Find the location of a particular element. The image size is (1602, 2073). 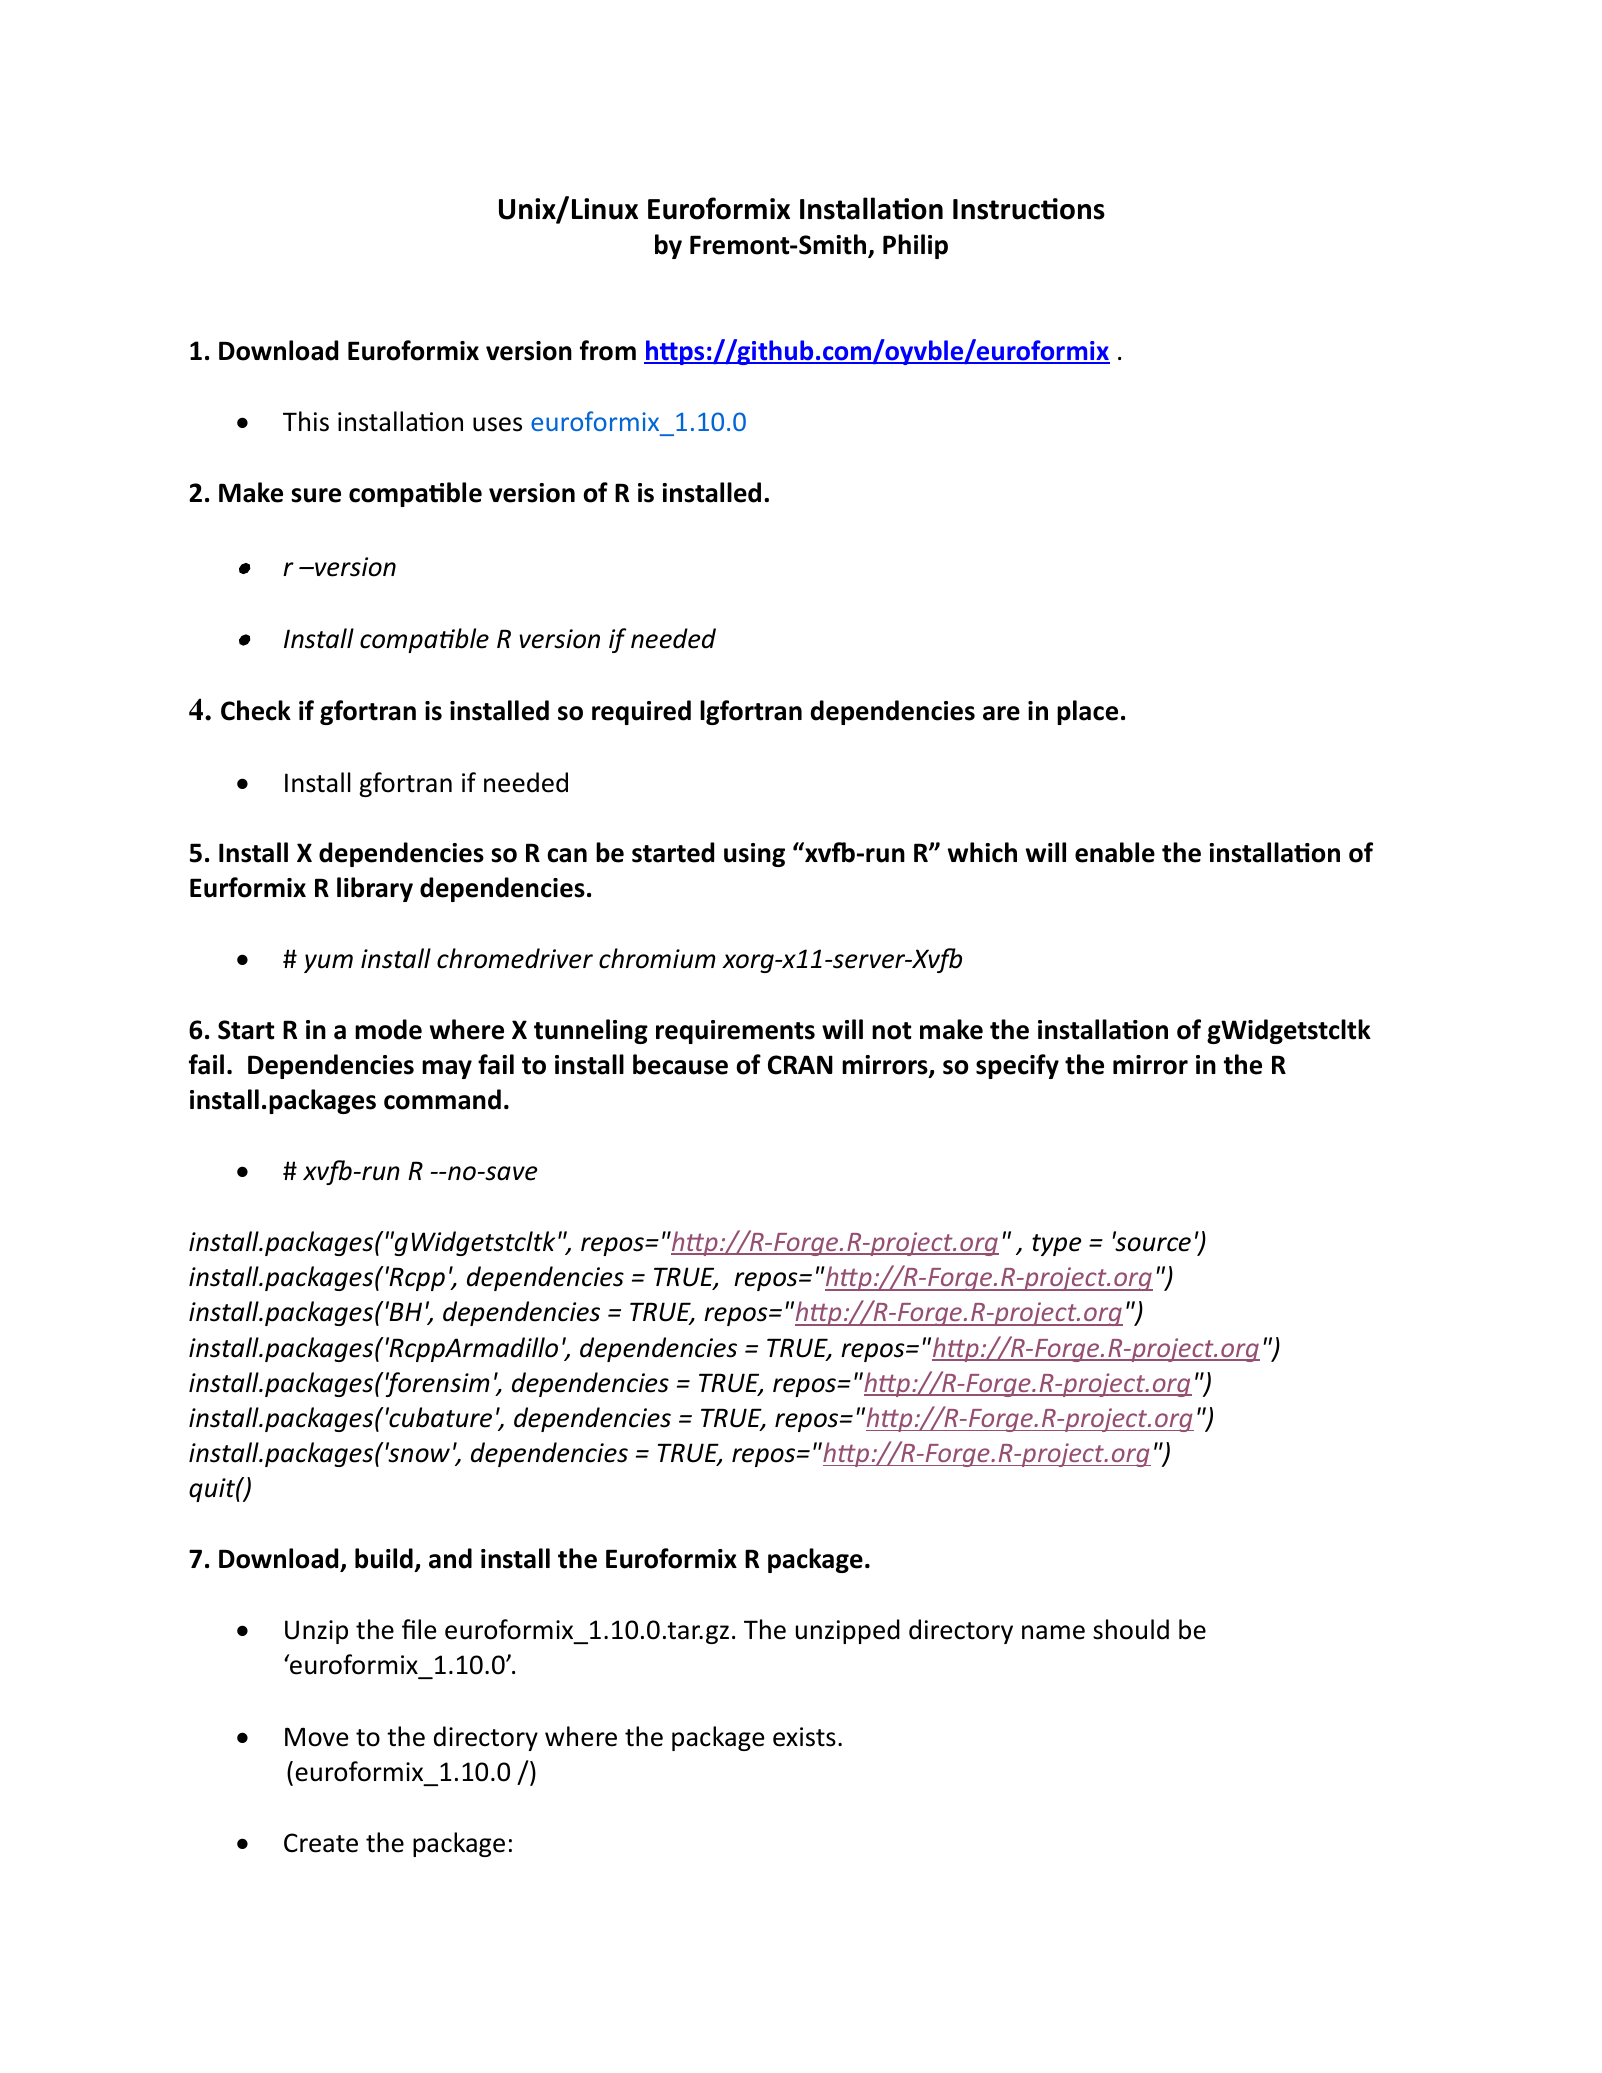

Create is located at coordinates (321, 1843).
